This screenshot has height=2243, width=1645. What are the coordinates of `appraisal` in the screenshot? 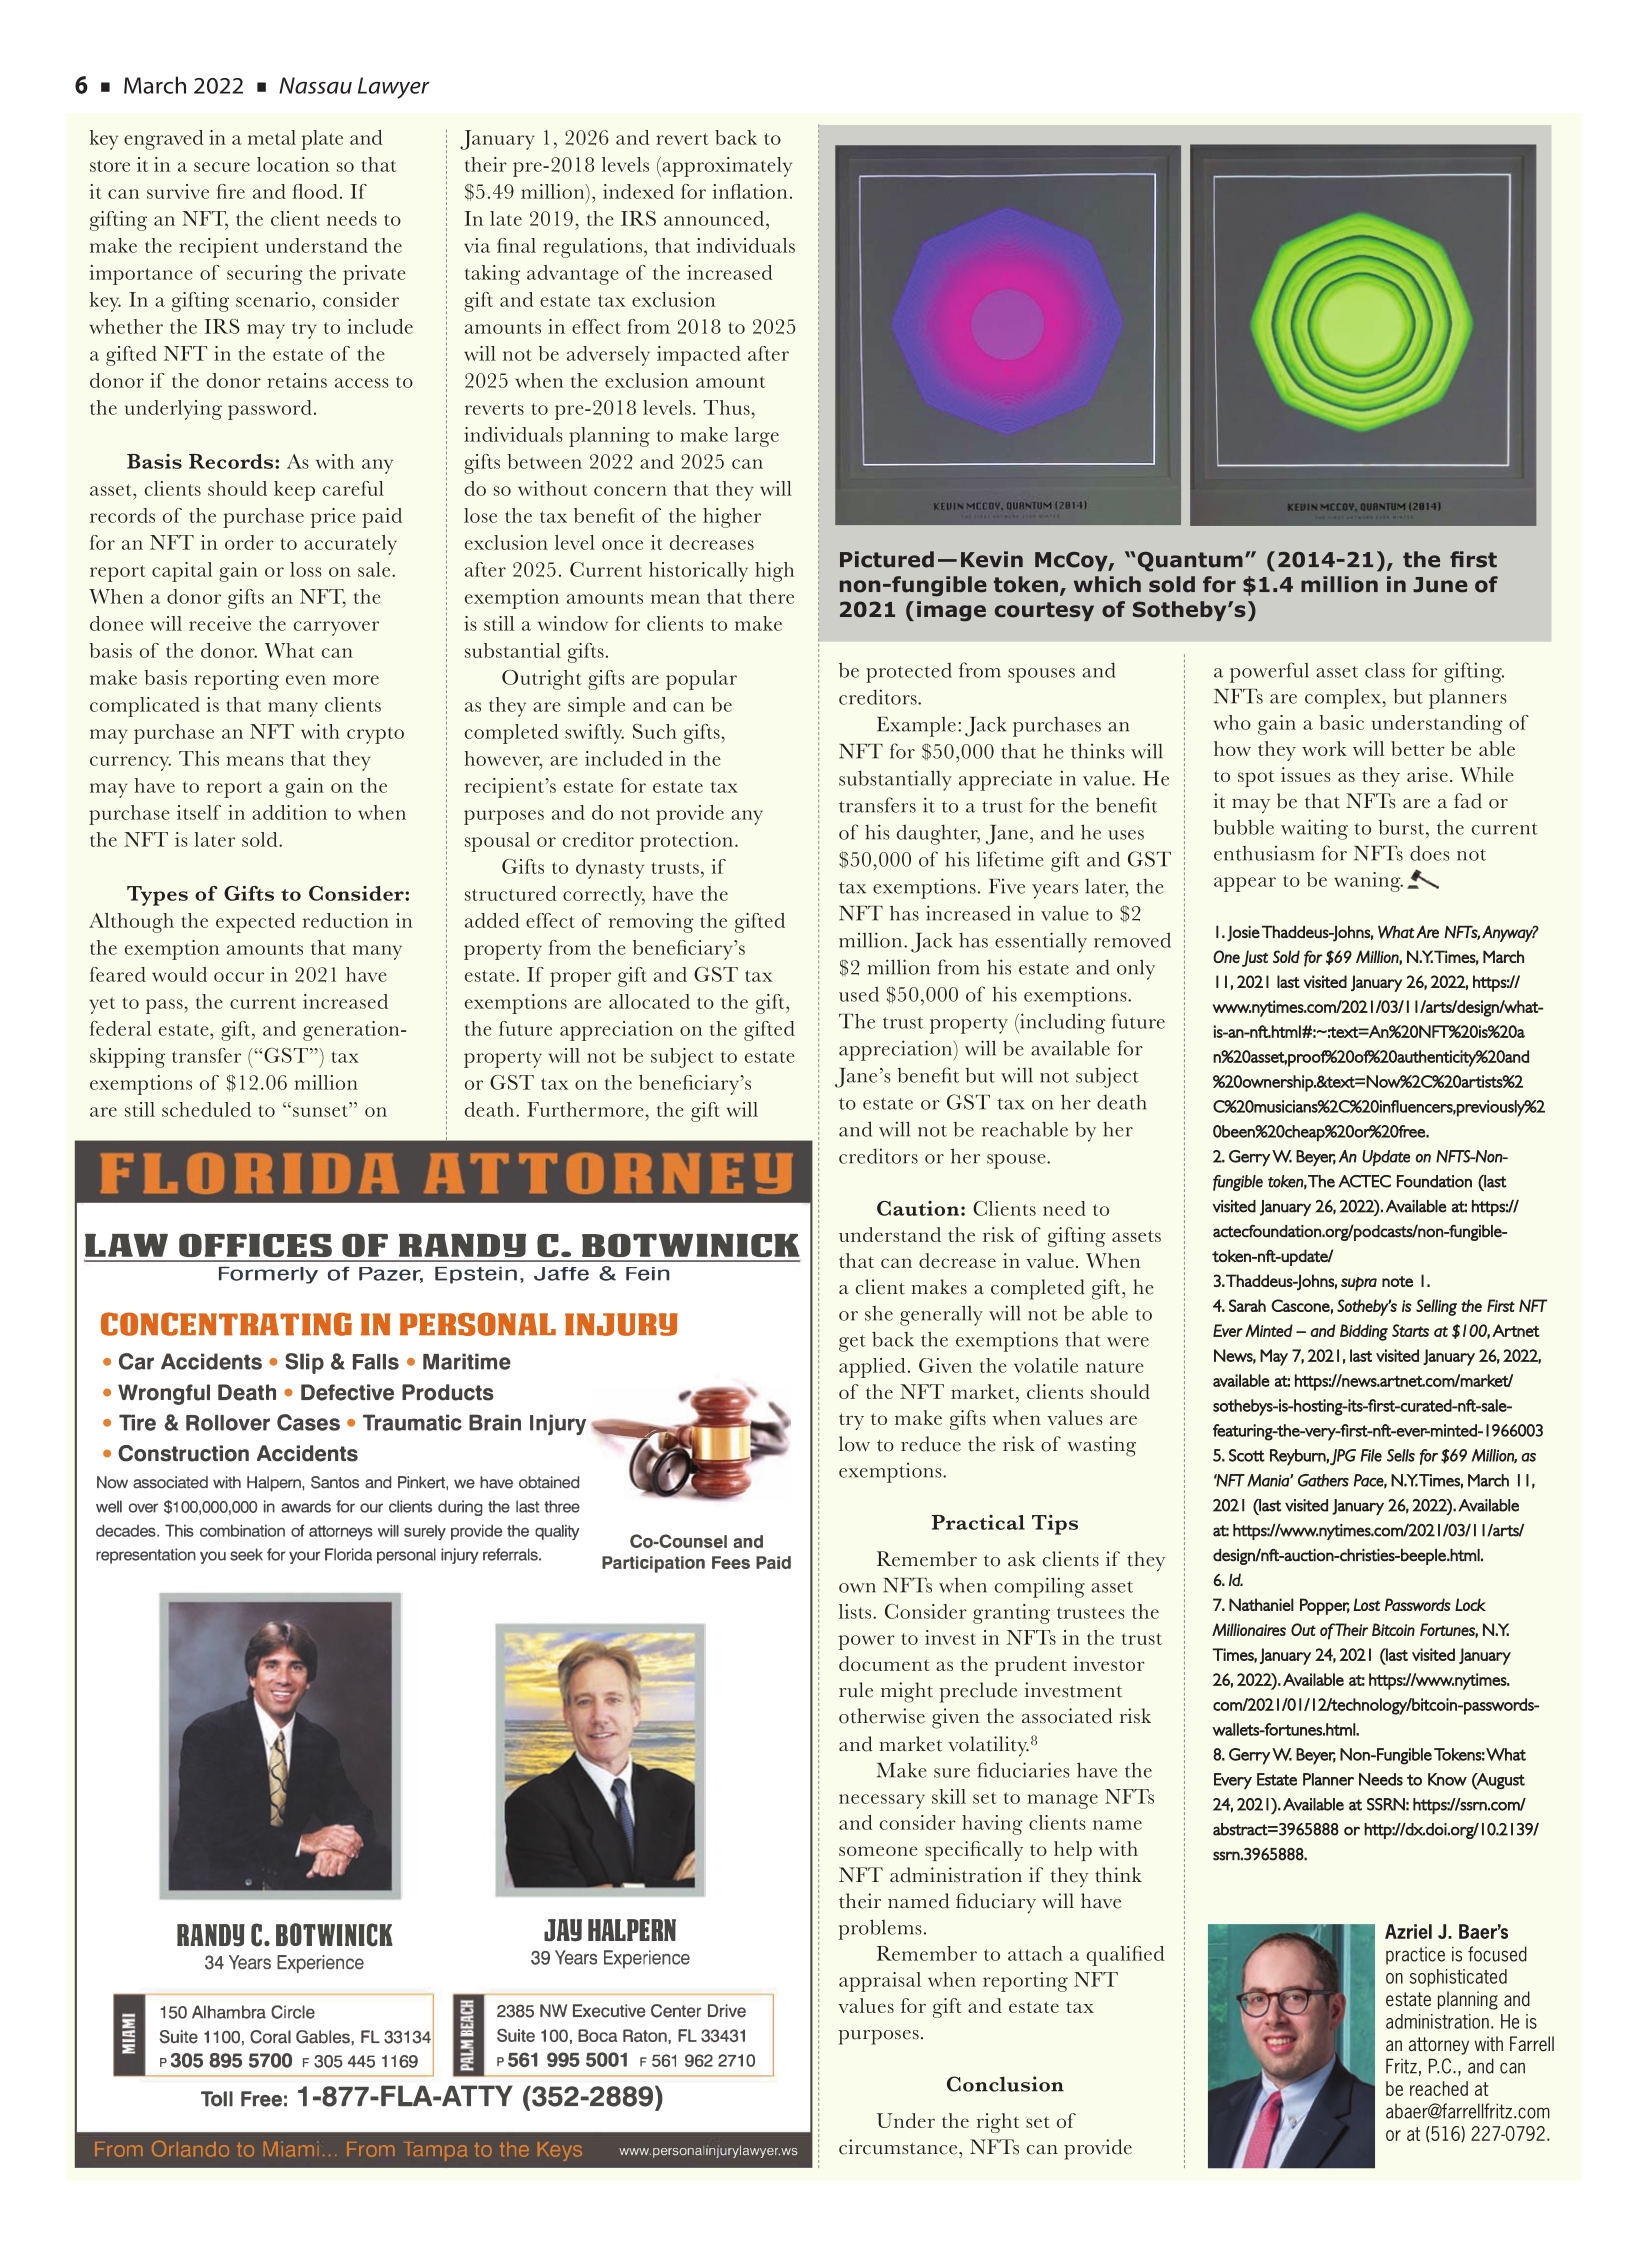 It's located at (880, 1982).
